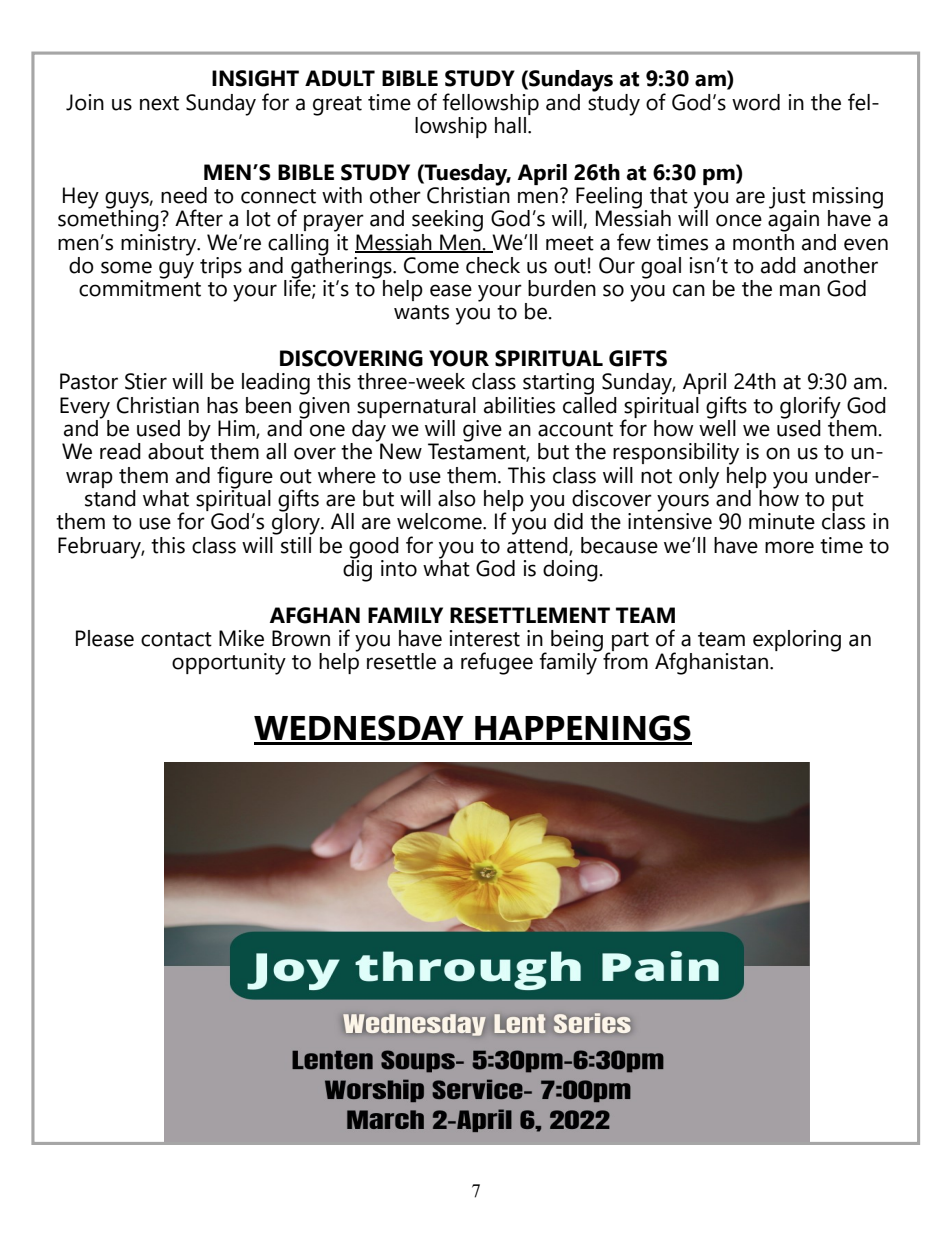 The height and width of the screenshot is (1233, 952). What do you see at coordinates (699, 478) in the screenshot?
I see `only` at bounding box center [699, 478].
